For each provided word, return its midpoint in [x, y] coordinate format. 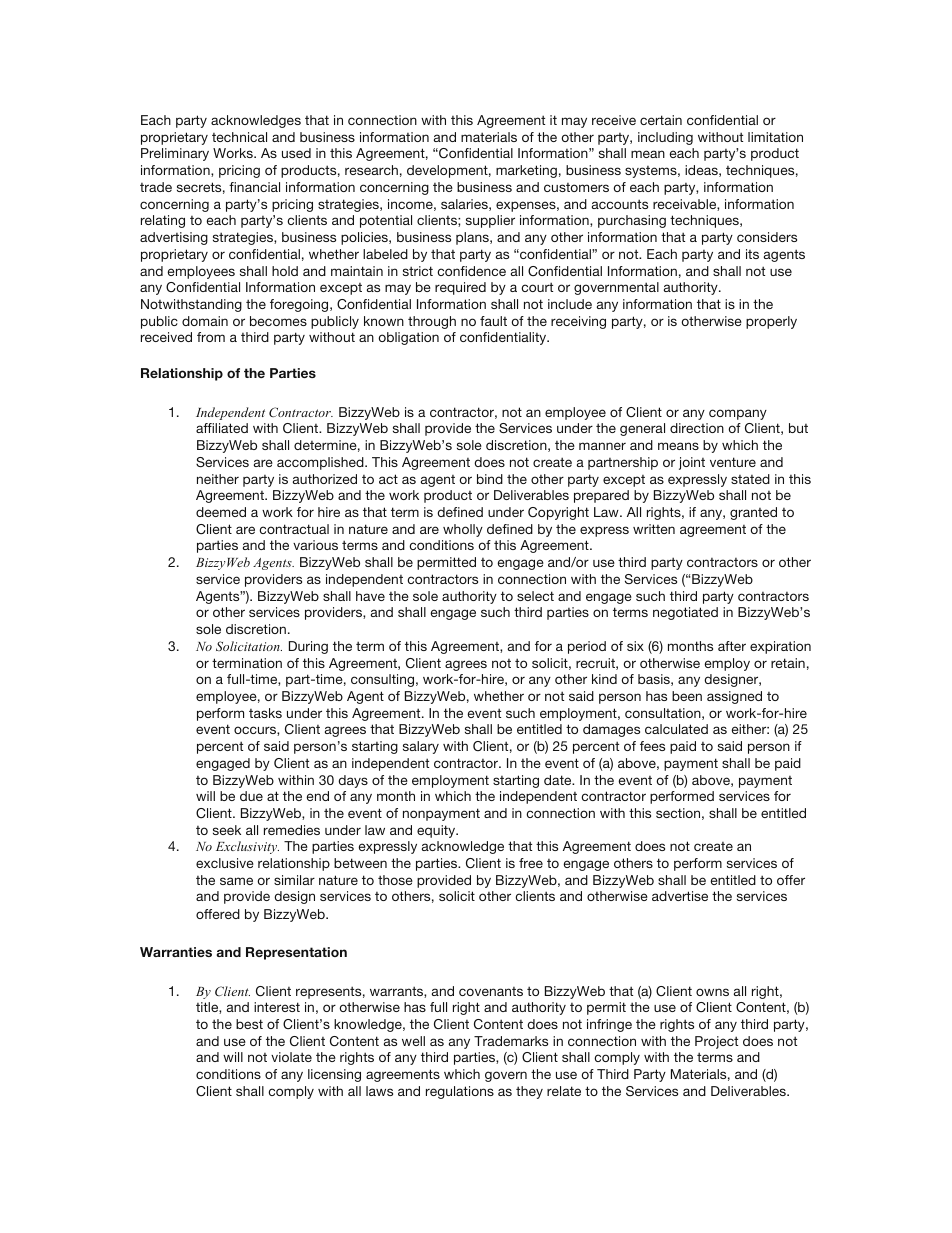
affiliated [222, 428]
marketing [526, 171]
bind [490, 479]
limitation [775, 137]
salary [421, 747]
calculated [676, 729]
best [249, 1024]
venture [733, 462]
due [251, 796]
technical [239, 137]
